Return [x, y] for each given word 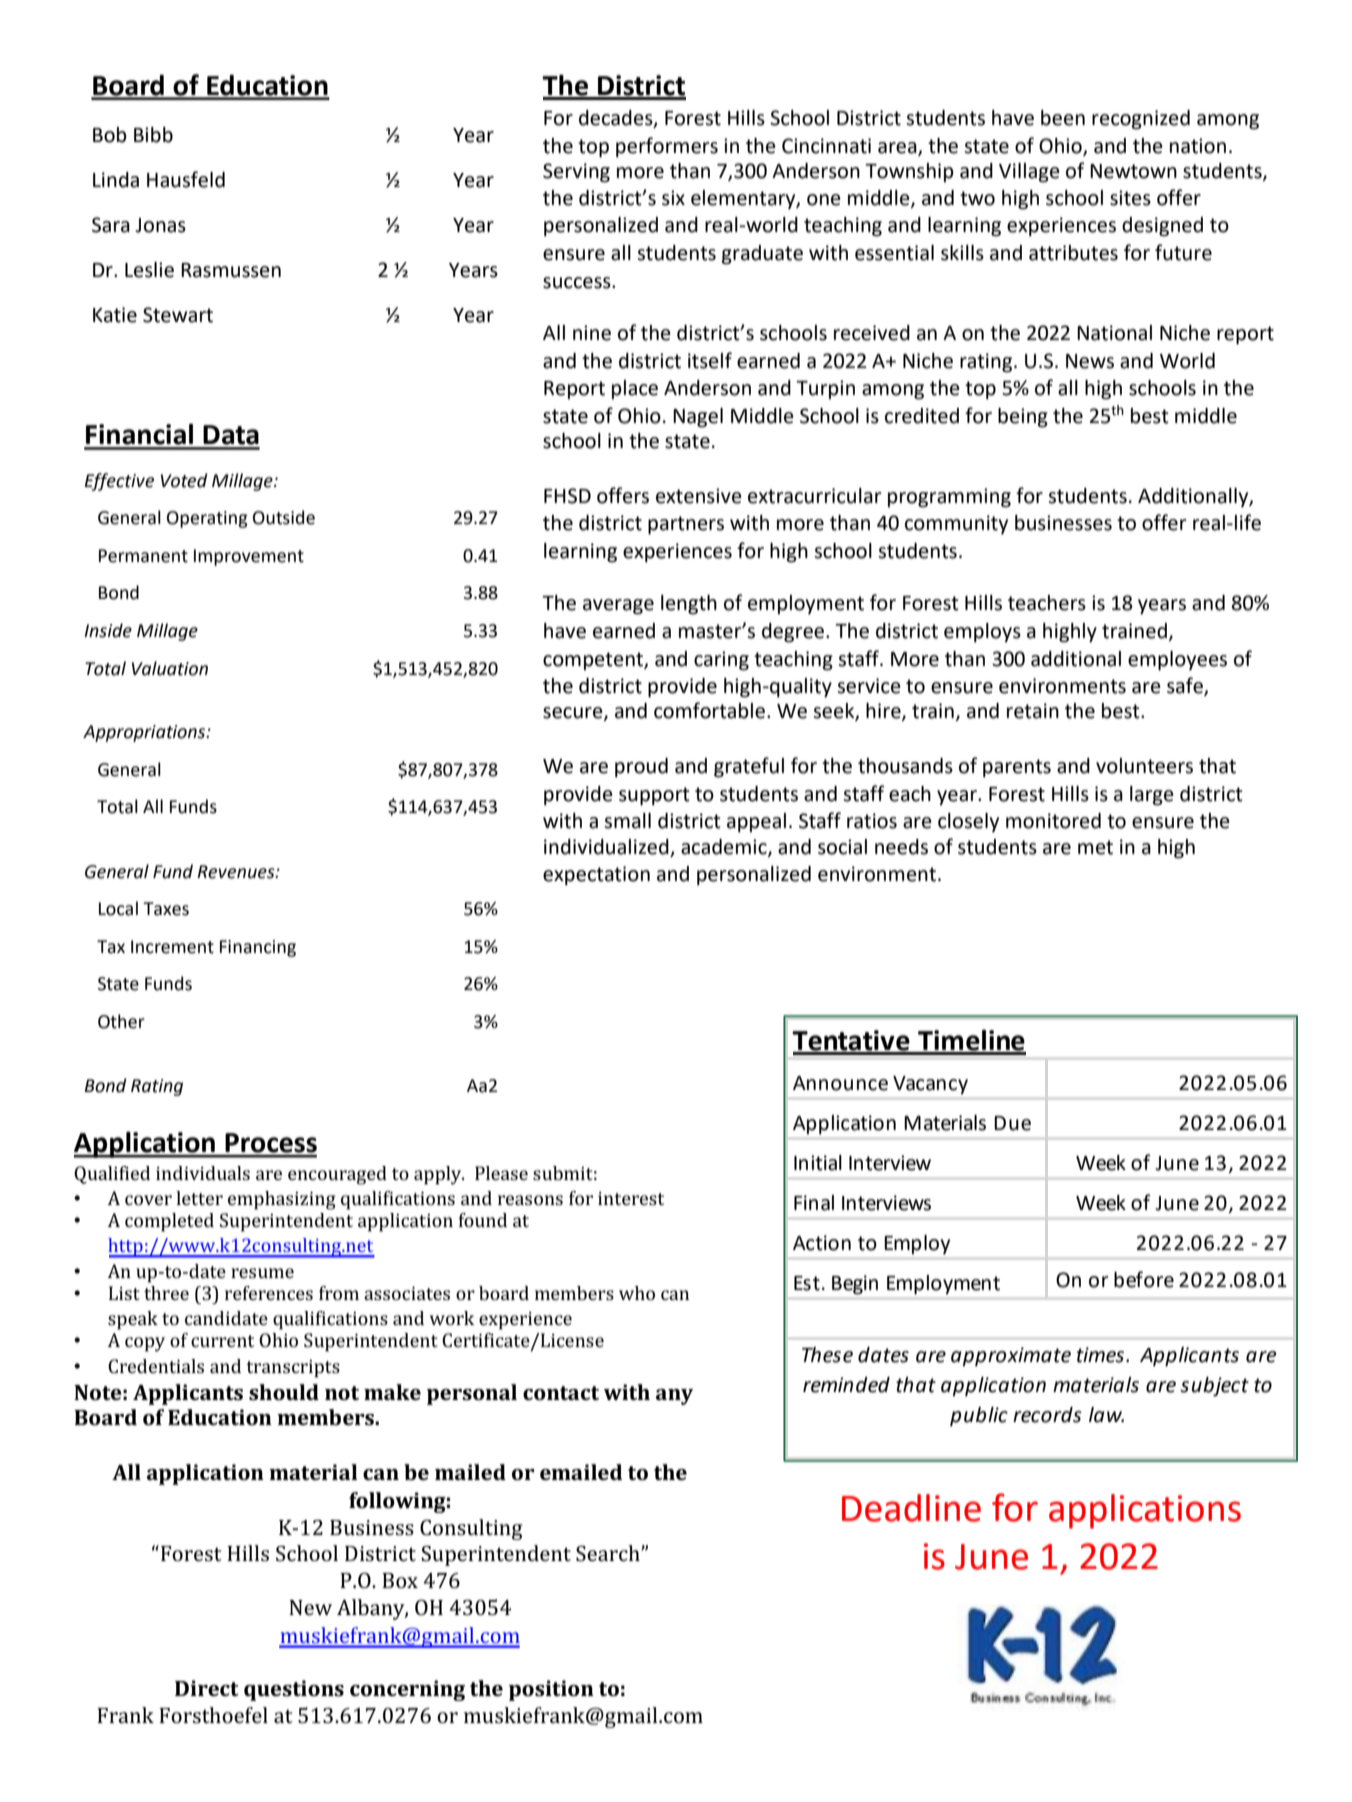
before [1144, 1279]
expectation [596, 876]
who [637, 1293]
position [551, 1690]
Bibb [153, 135]
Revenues [237, 872]
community [956, 524]
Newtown [1133, 171]
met [1095, 847]
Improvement [249, 557]
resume [262, 1273]
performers [667, 147]
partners [686, 525]
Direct [207, 1688]
